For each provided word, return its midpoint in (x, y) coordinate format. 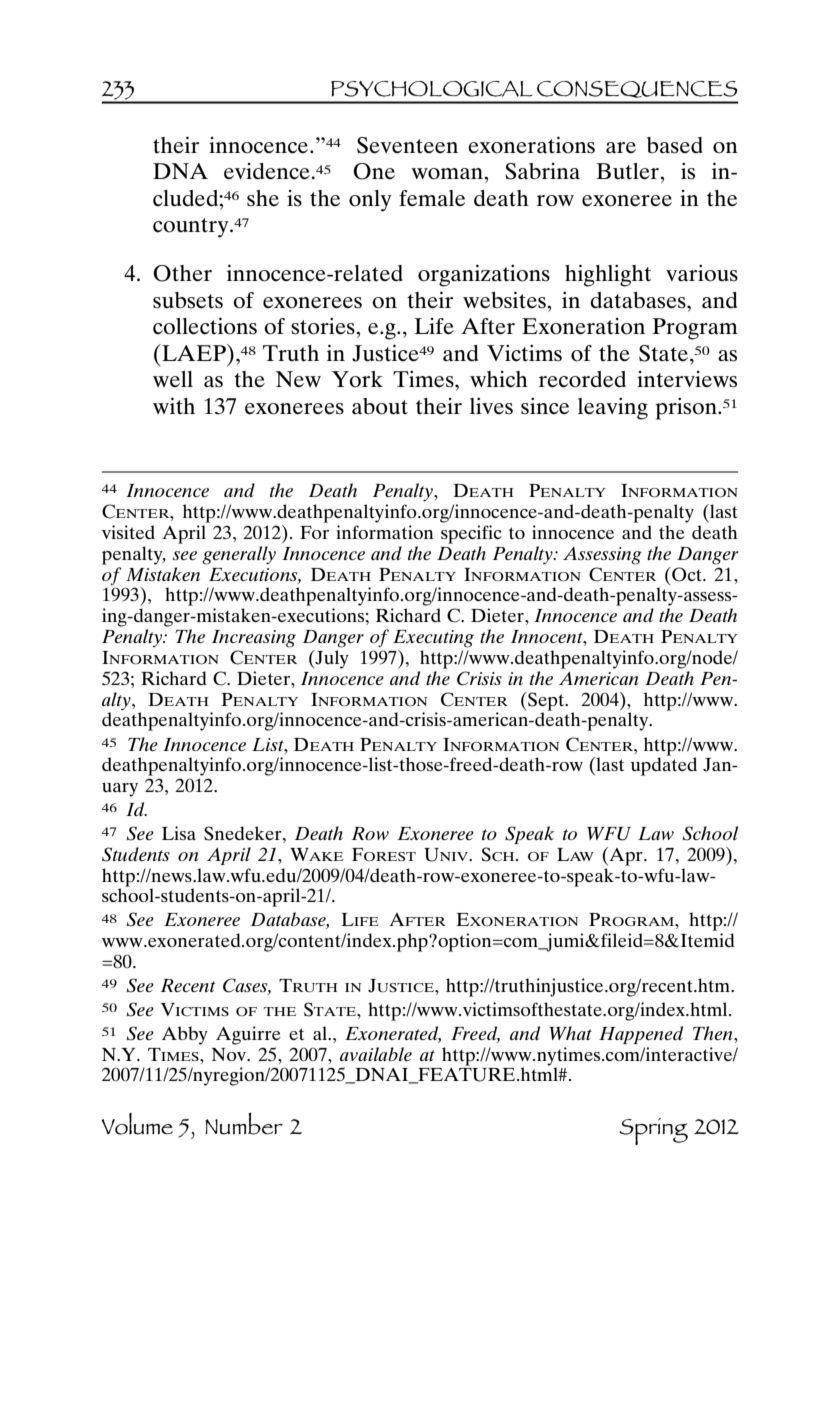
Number (244, 1123)
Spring (653, 1131)
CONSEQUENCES (637, 89)
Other (182, 273)
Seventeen (407, 145)
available (376, 1054)
